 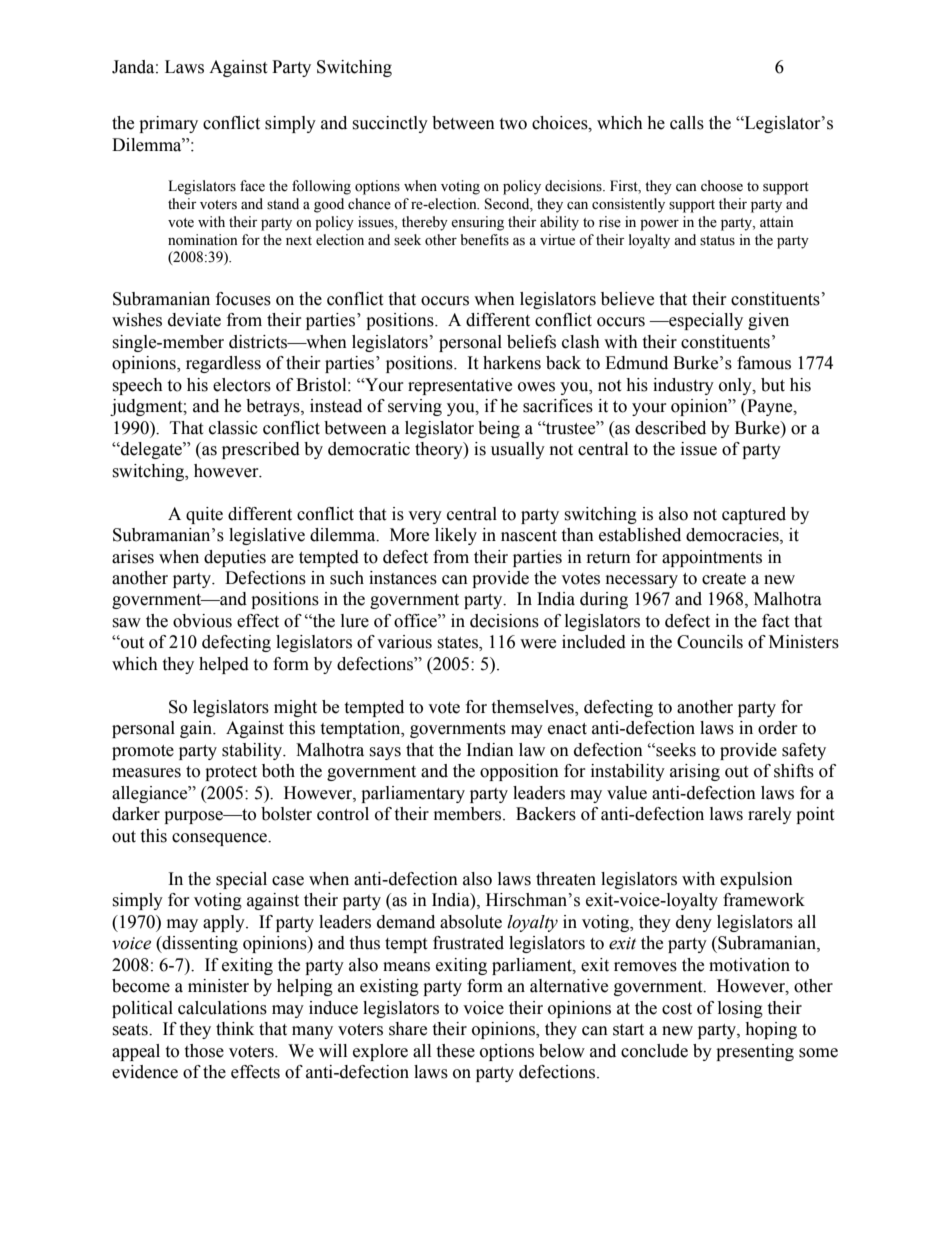 What do you see at coordinates (204, 1051) in the page?
I see `those` at bounding box center [204, 1051].
